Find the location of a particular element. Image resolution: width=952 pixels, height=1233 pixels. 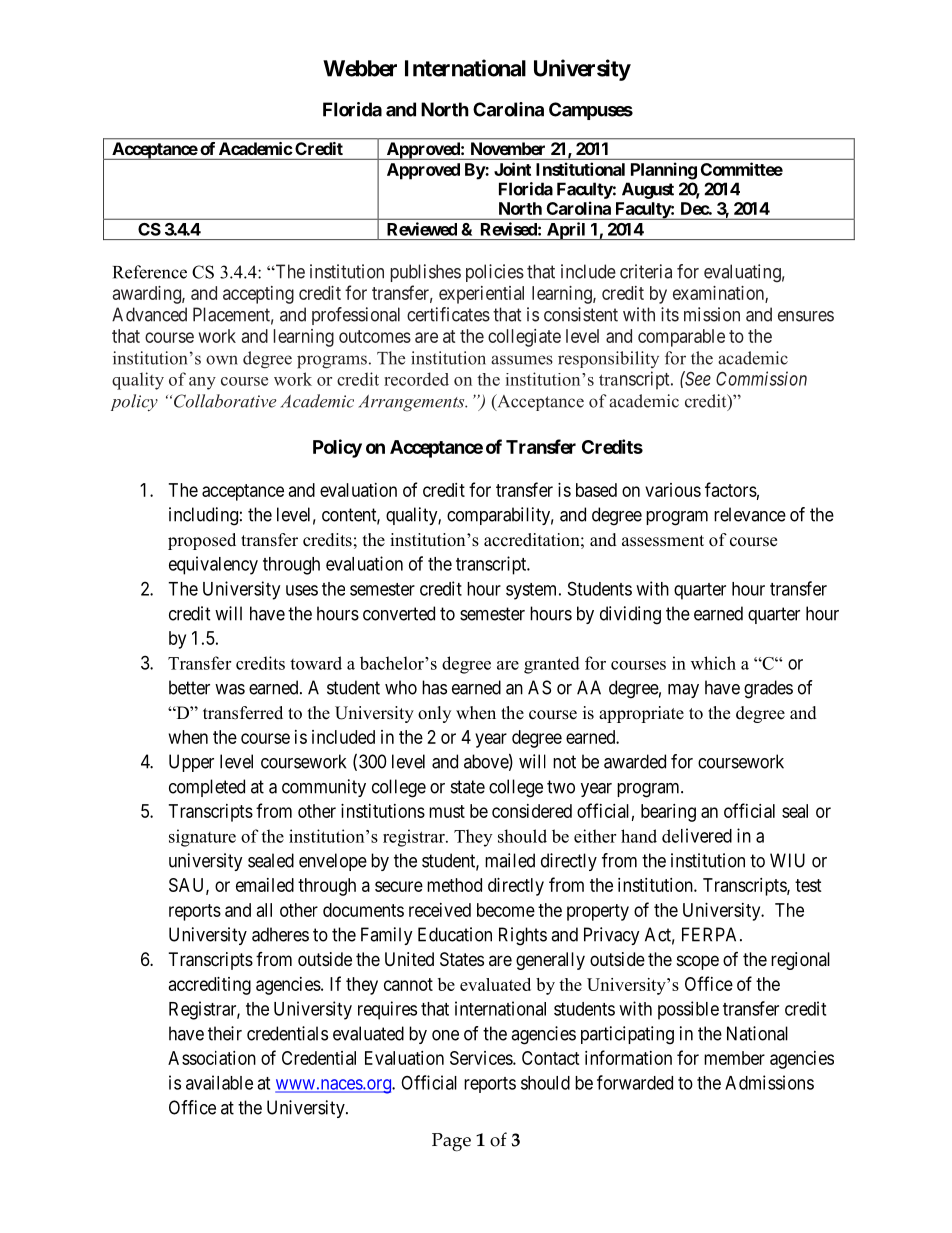

Webber is located at coordinates (360, 68).
